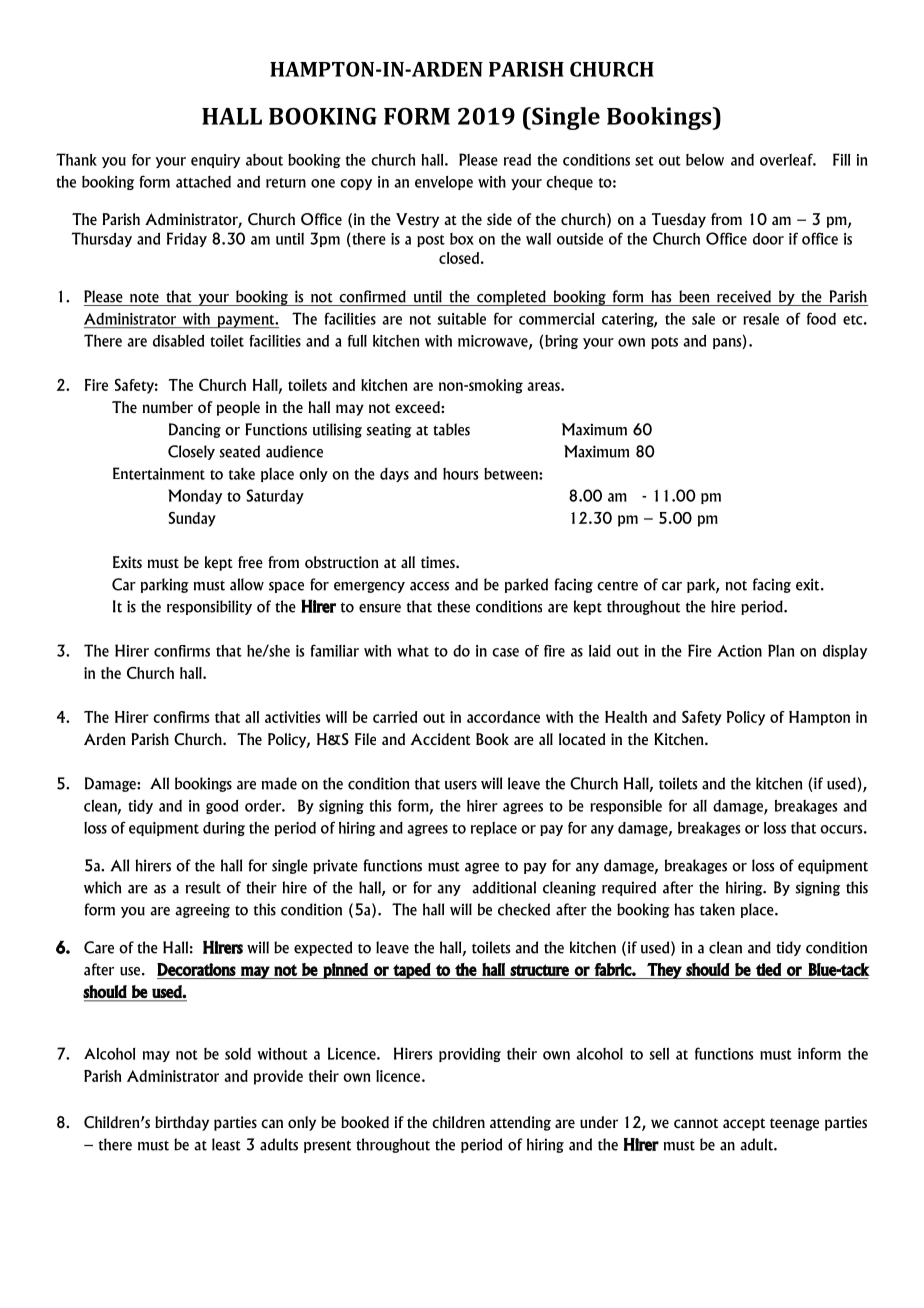 This image has width=924, height=1308. Describe the element at coordinates (705, 160) in the image. I see `below` at that location.
